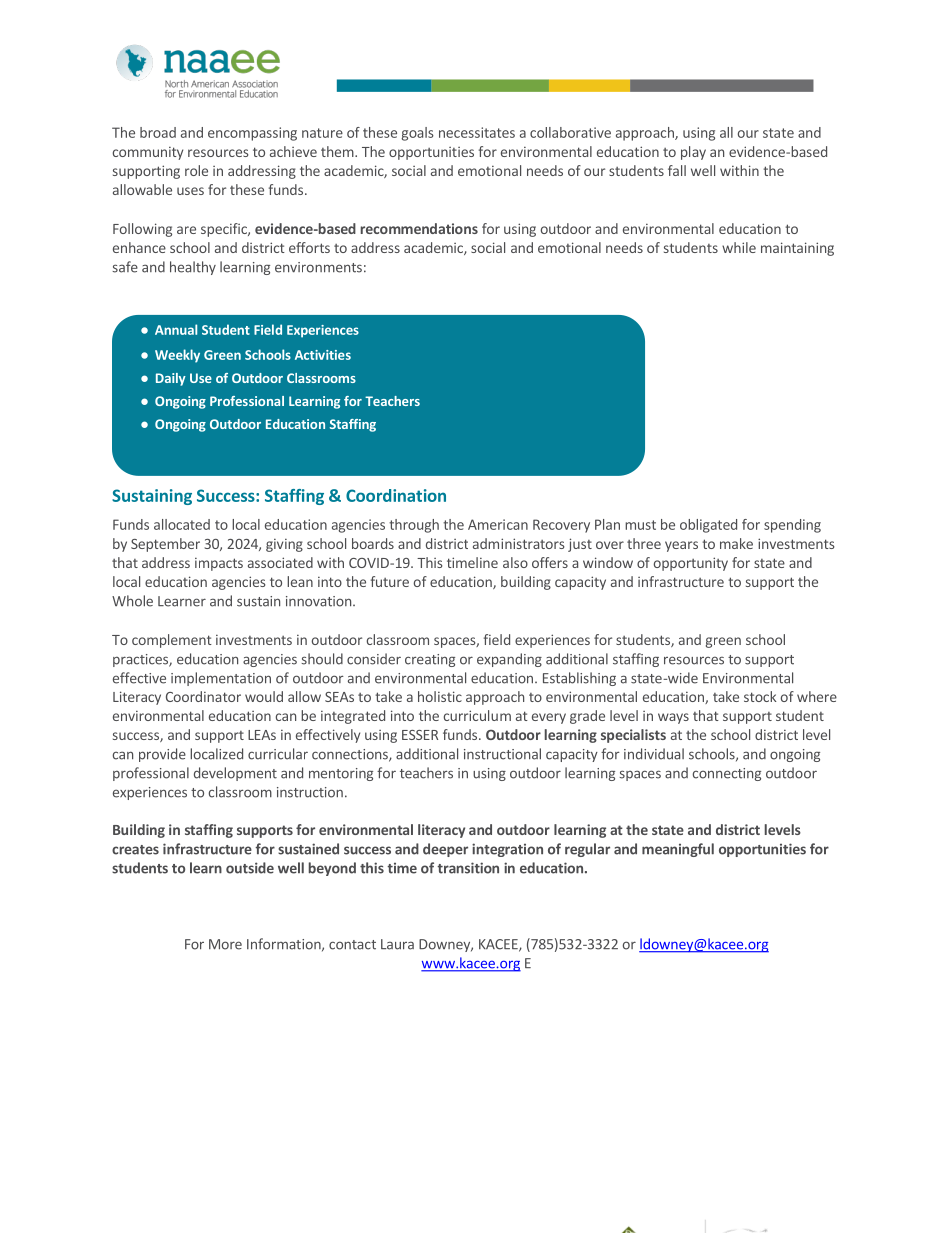 This image has width=952, height=1233. Describe the element at coordinates (736, 543) in the image. I see `make` at that location.
